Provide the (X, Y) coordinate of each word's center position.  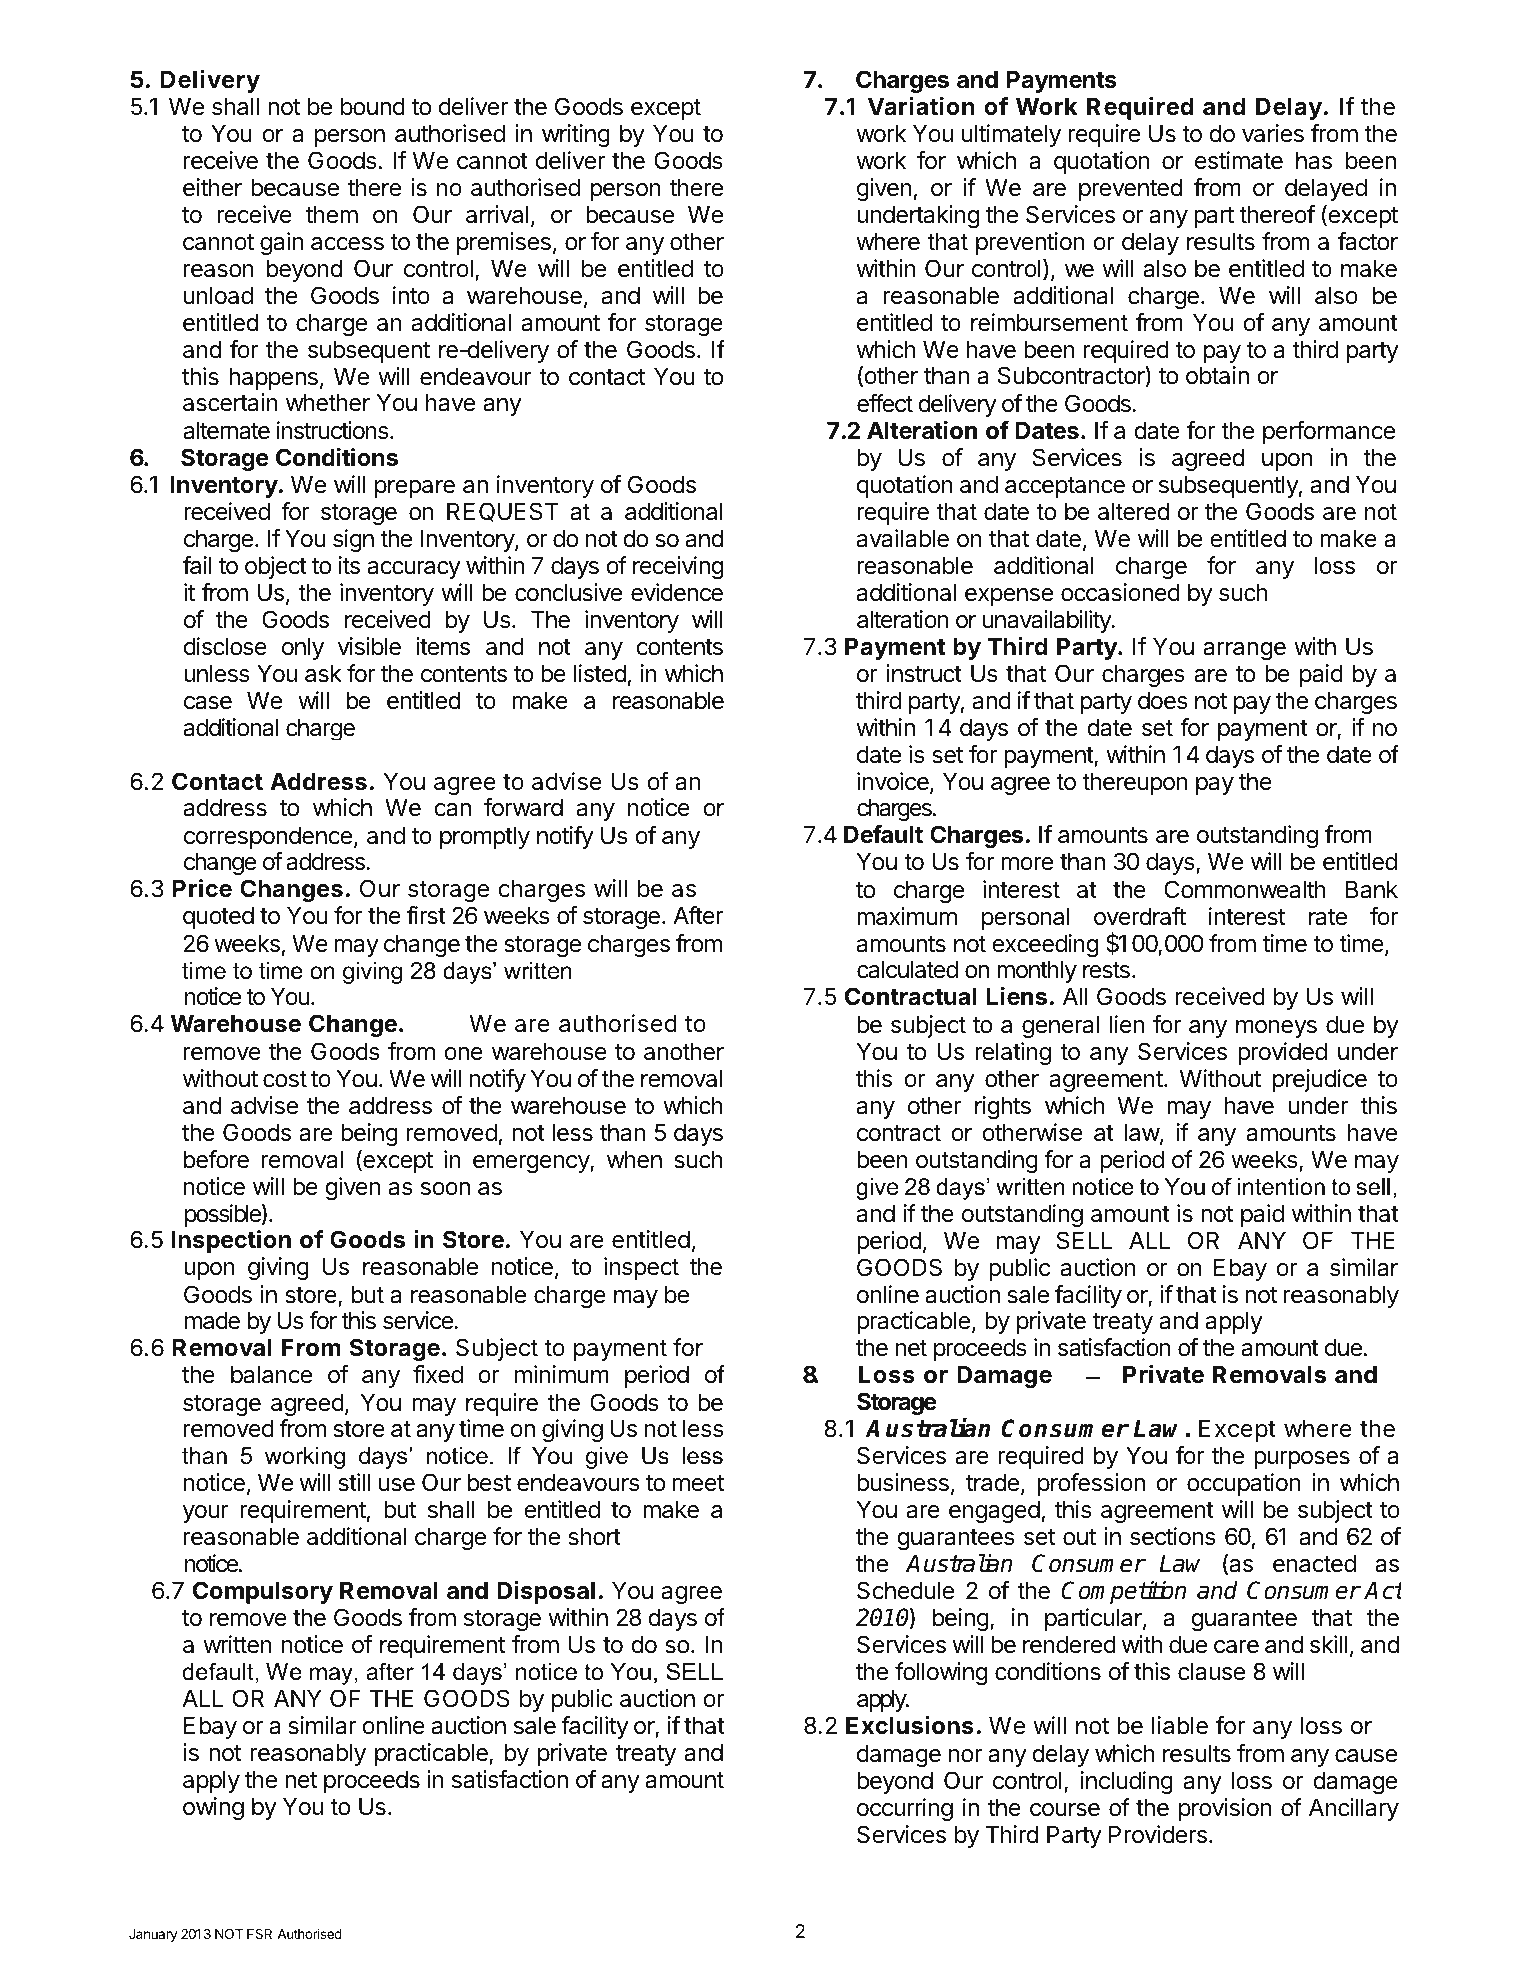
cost (285, 1079)
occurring (905, 1809)
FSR (259, 1934)
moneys (1276, 1029)
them (332, 214)
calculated (907, 969)
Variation (921, 106)
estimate (1239, 160)
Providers (1158, 1834)
